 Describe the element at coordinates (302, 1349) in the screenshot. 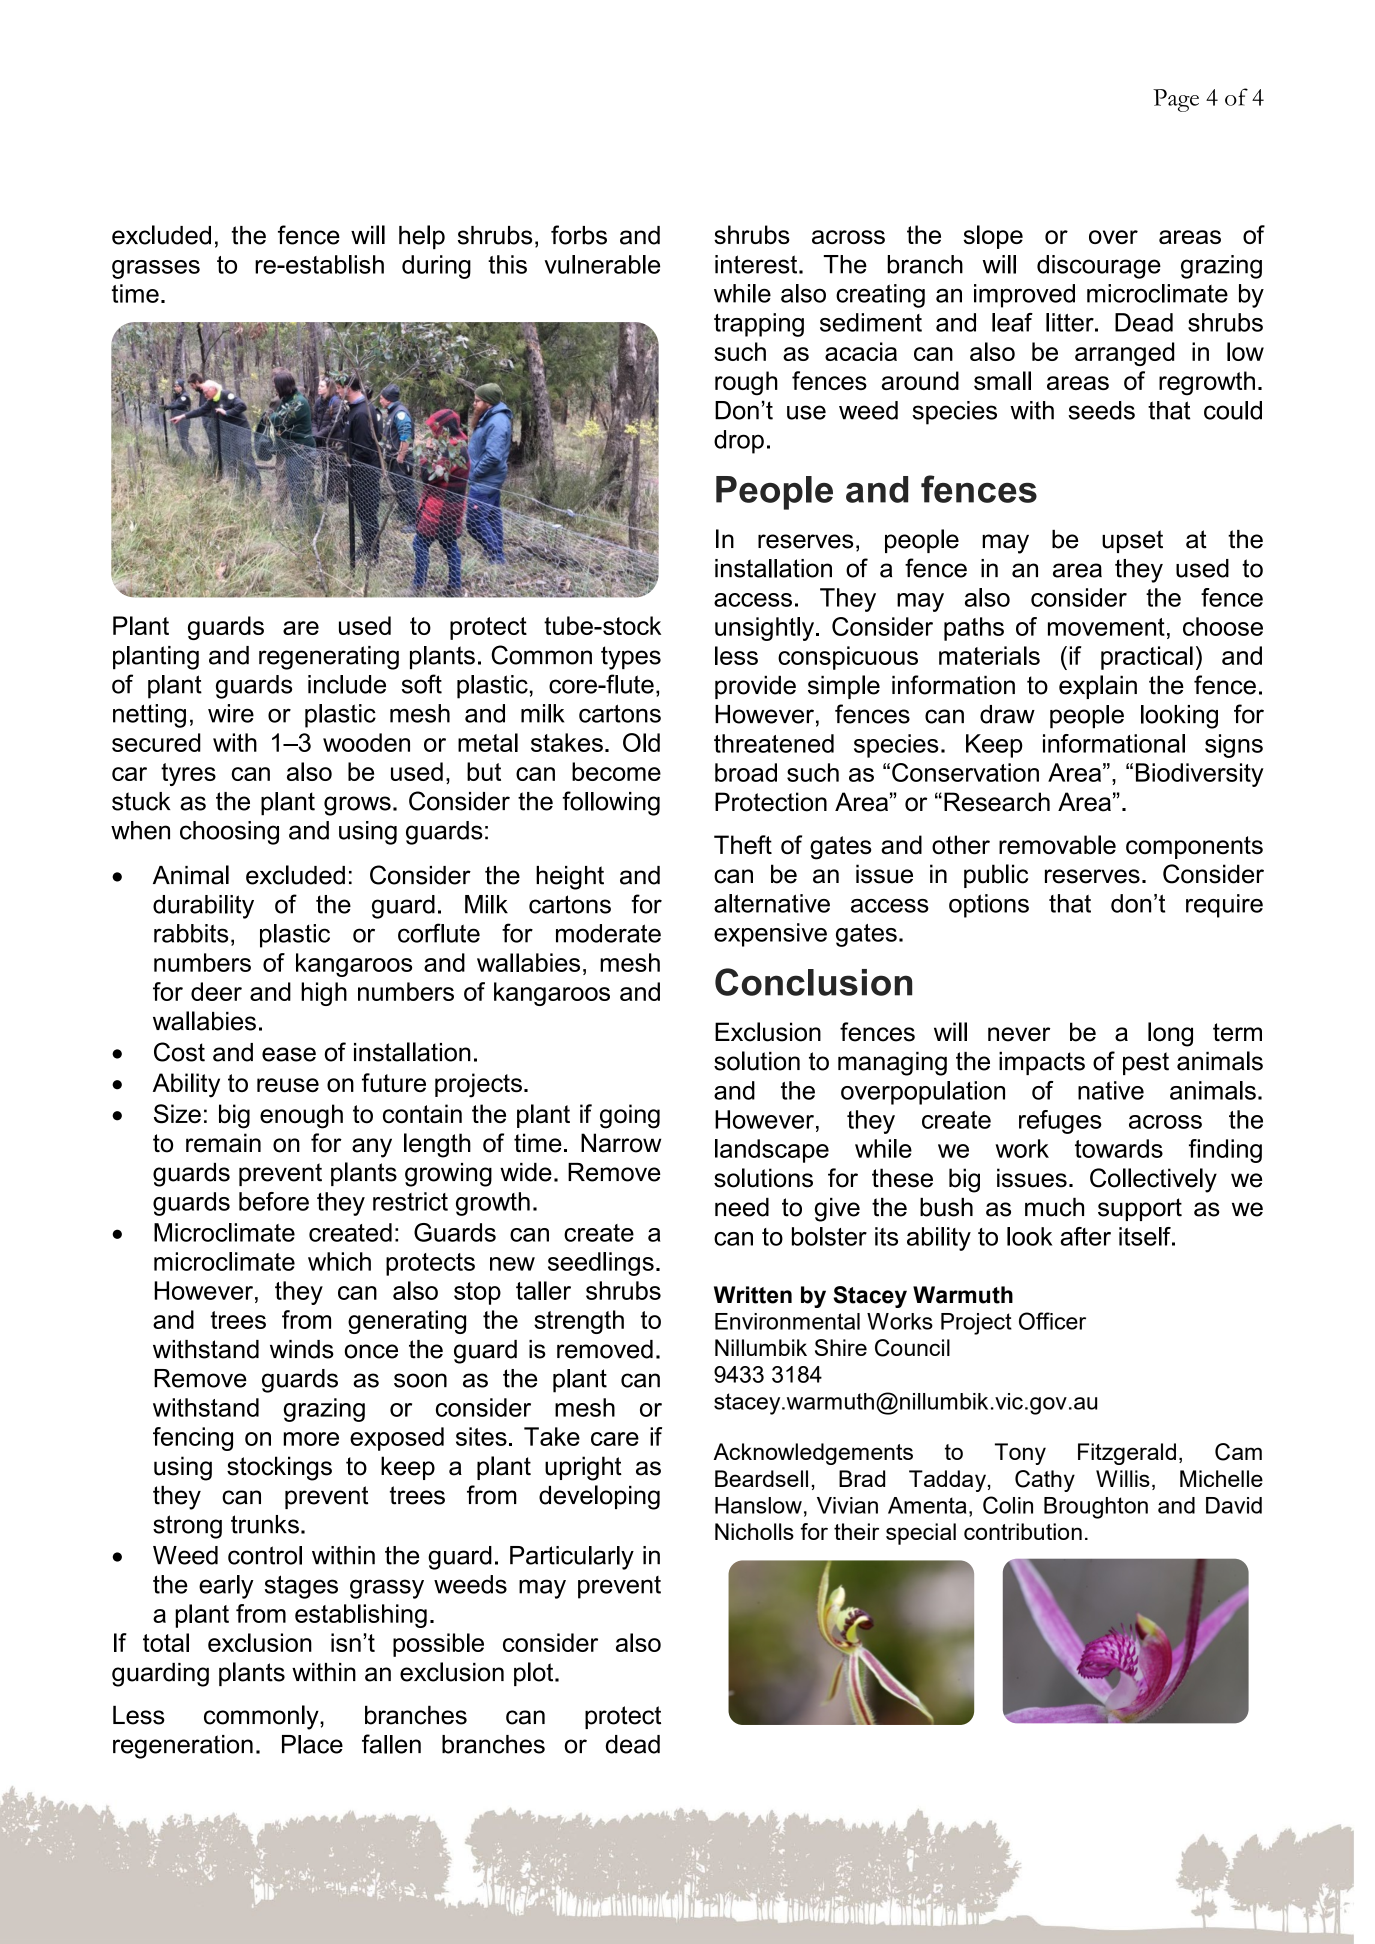

I see `winds` at that location.
